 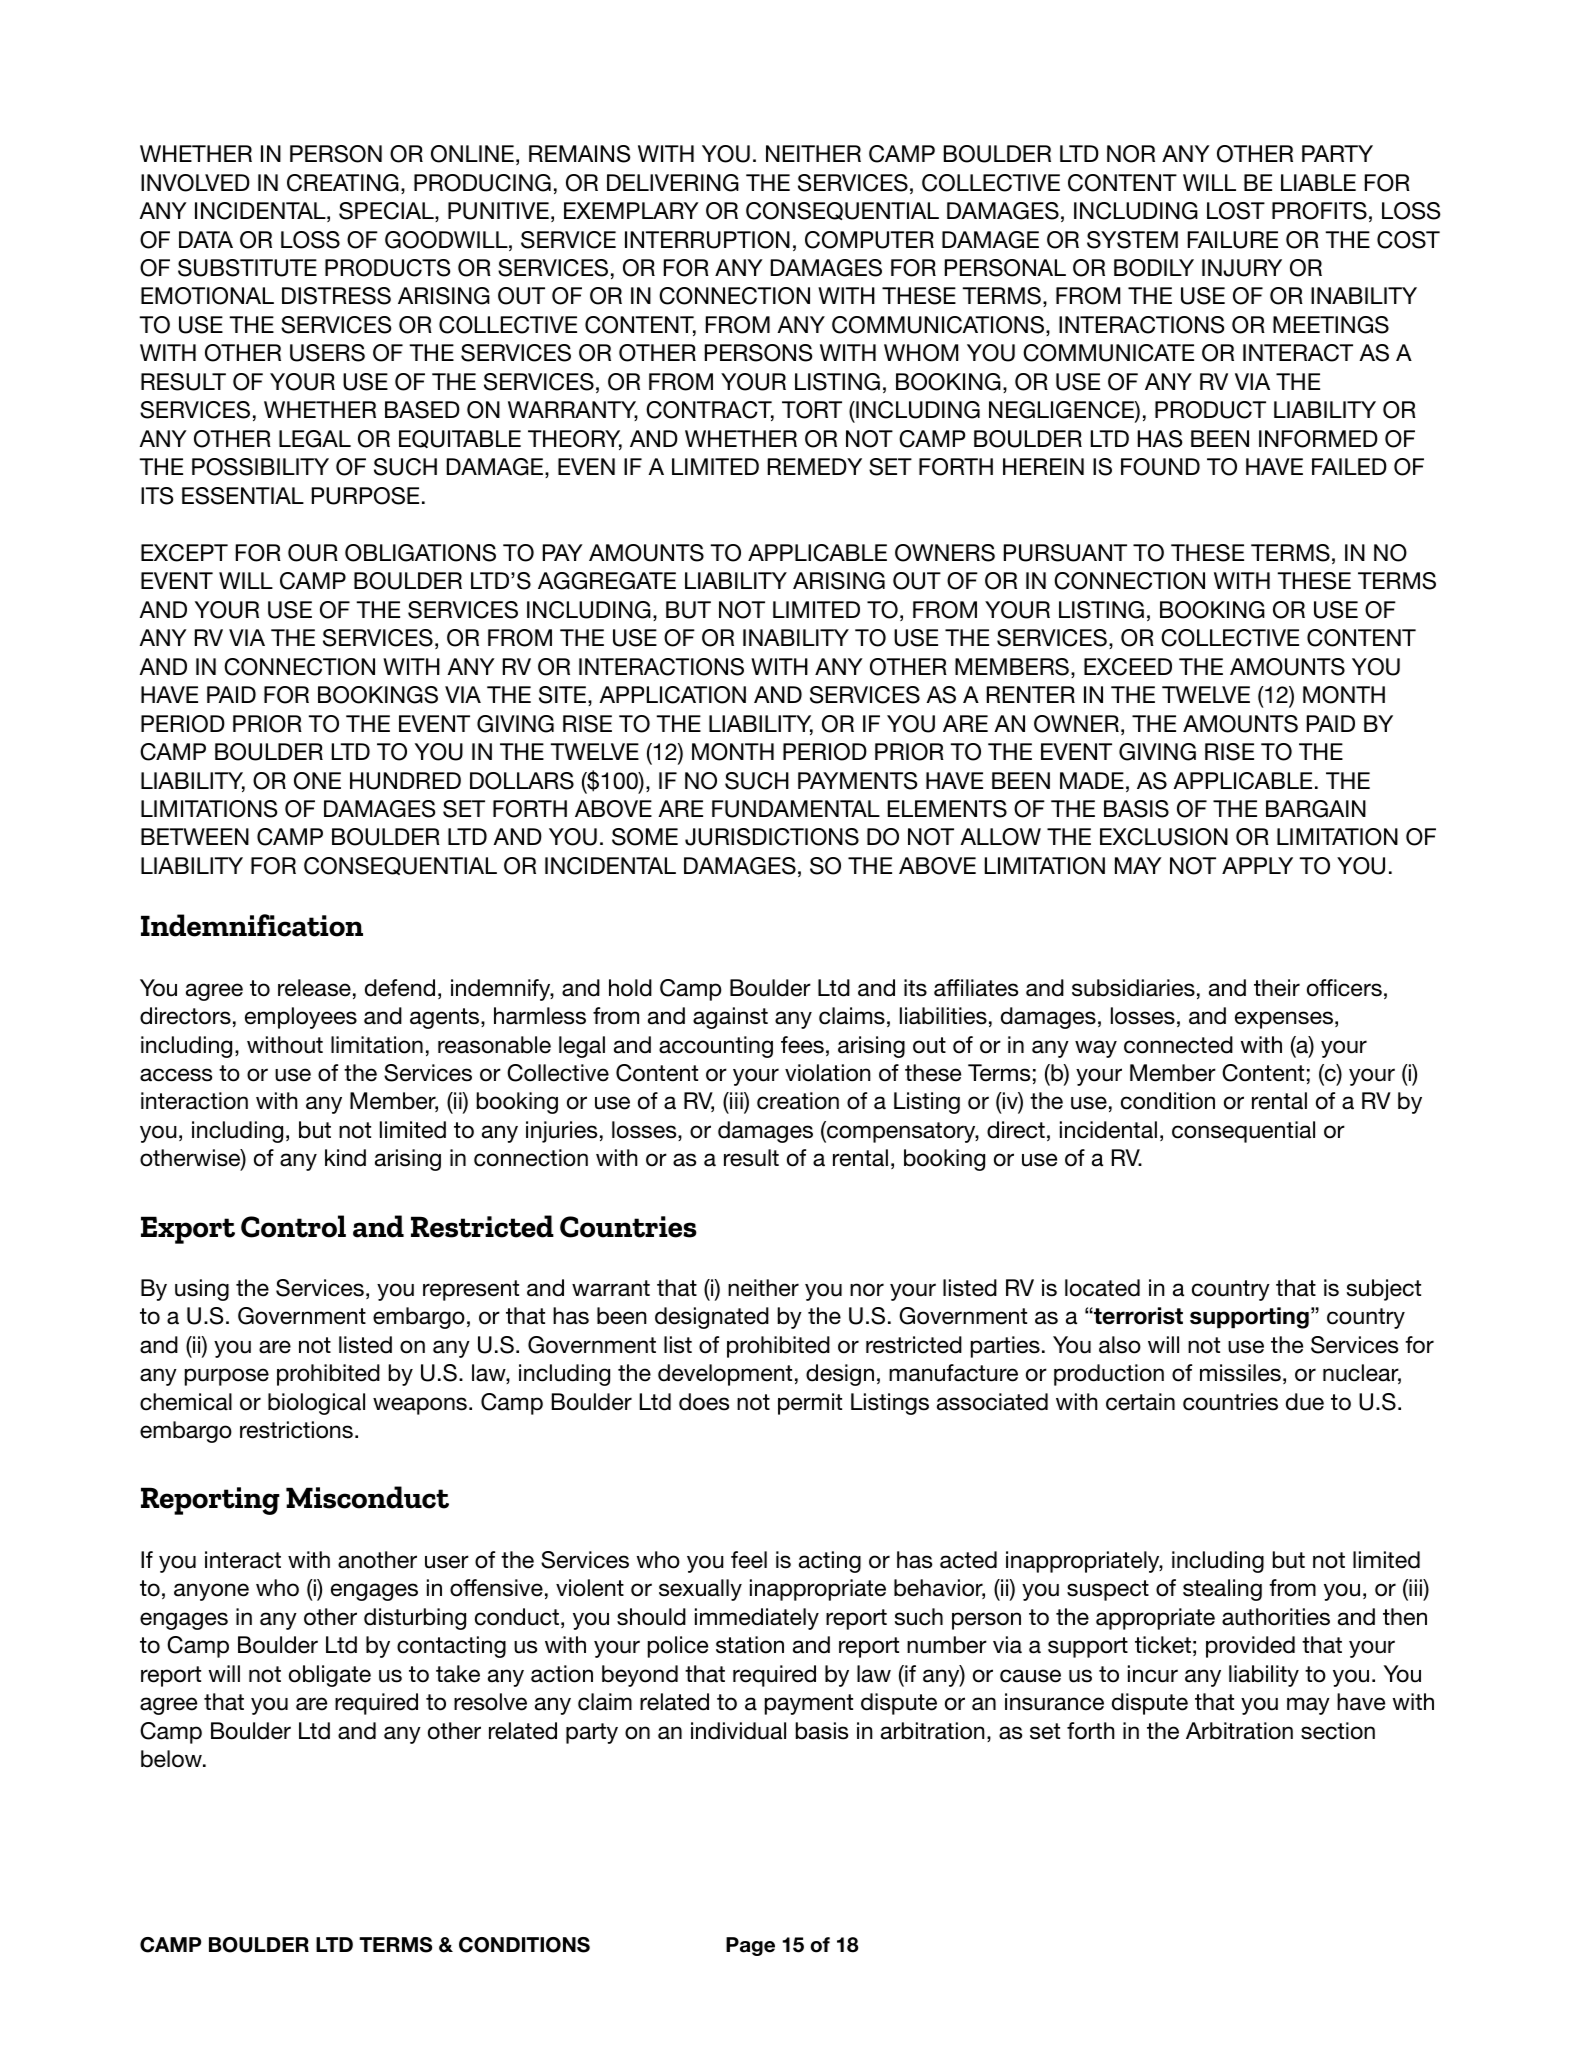 What do you see at coordinates (420, 553) in the document?
I see `OBLIGATIONS` at bounding box center [420, 553].
